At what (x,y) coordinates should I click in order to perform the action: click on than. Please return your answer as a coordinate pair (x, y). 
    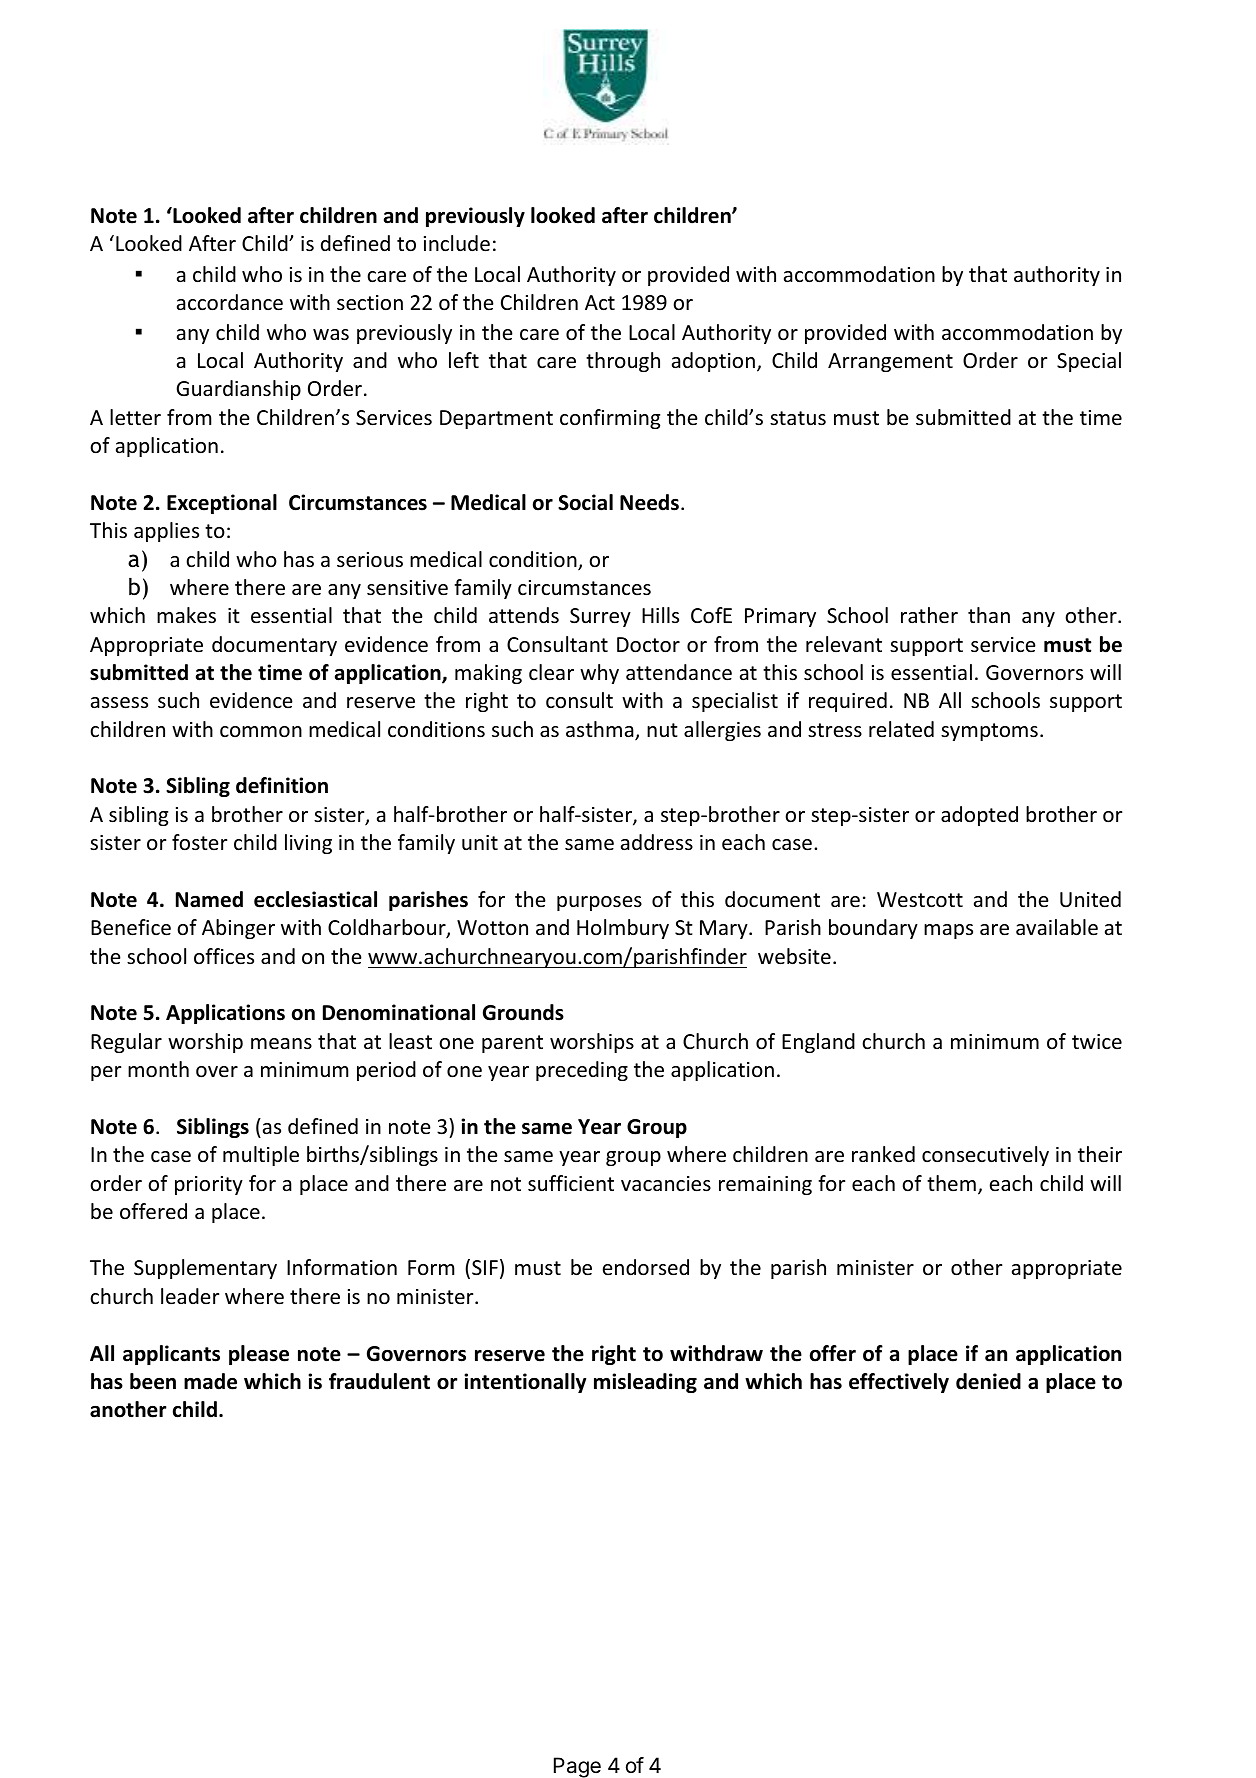
    Looking at the image, I should click on (989, 615).
